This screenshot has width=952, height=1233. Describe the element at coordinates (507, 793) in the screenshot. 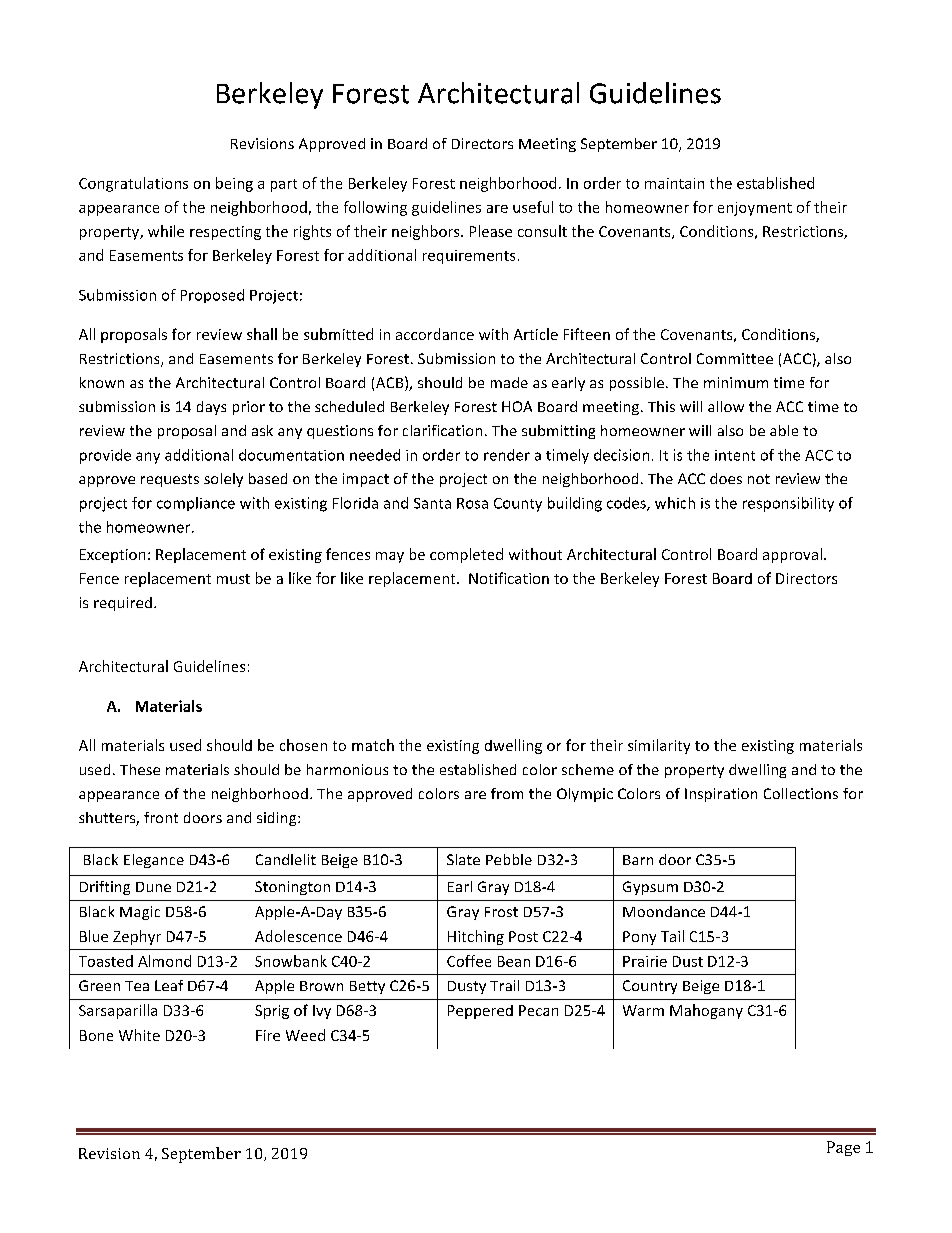

I see `from` at that location.
